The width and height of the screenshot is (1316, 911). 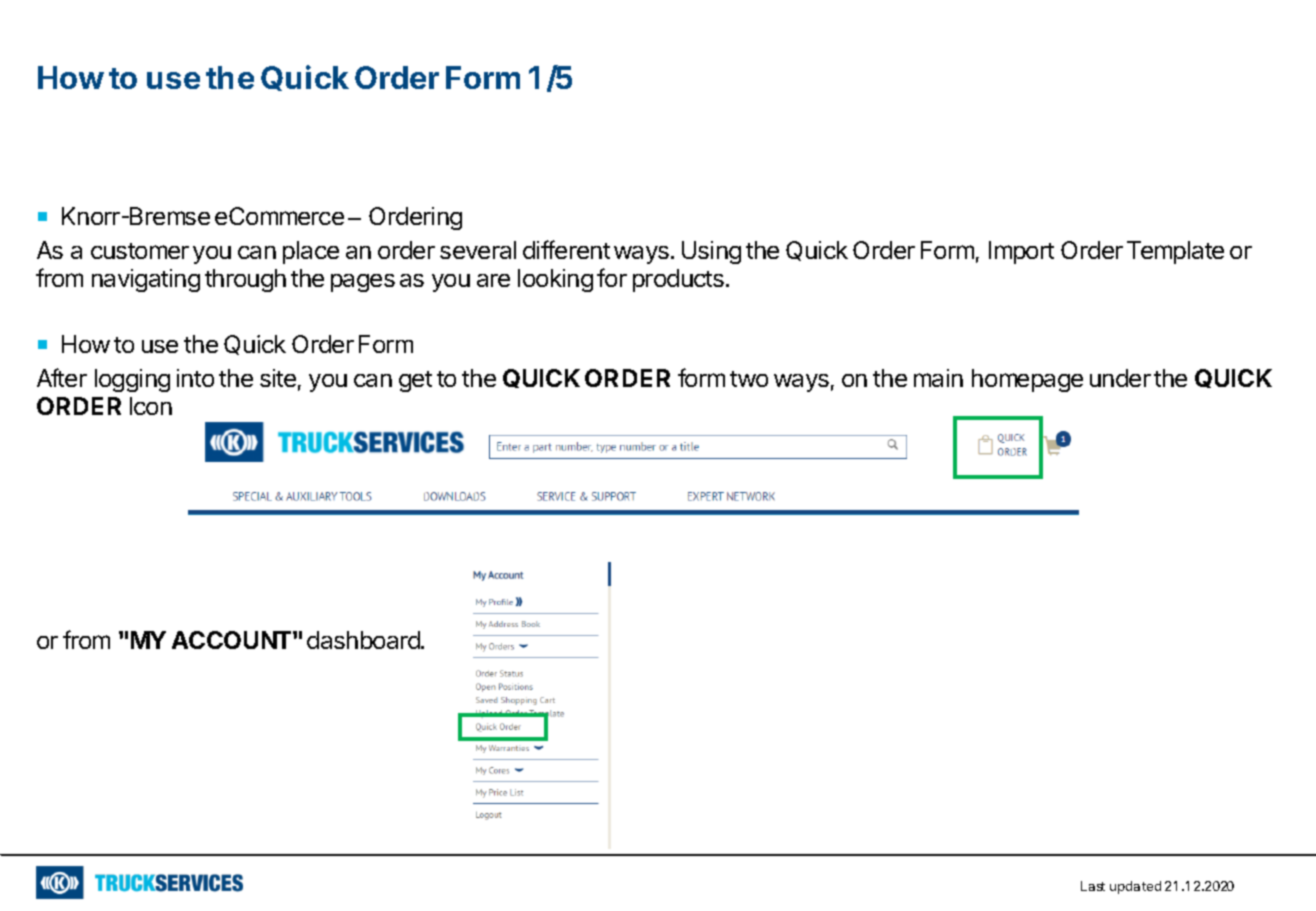 I want to click on site, so click(x=278, y=378).
